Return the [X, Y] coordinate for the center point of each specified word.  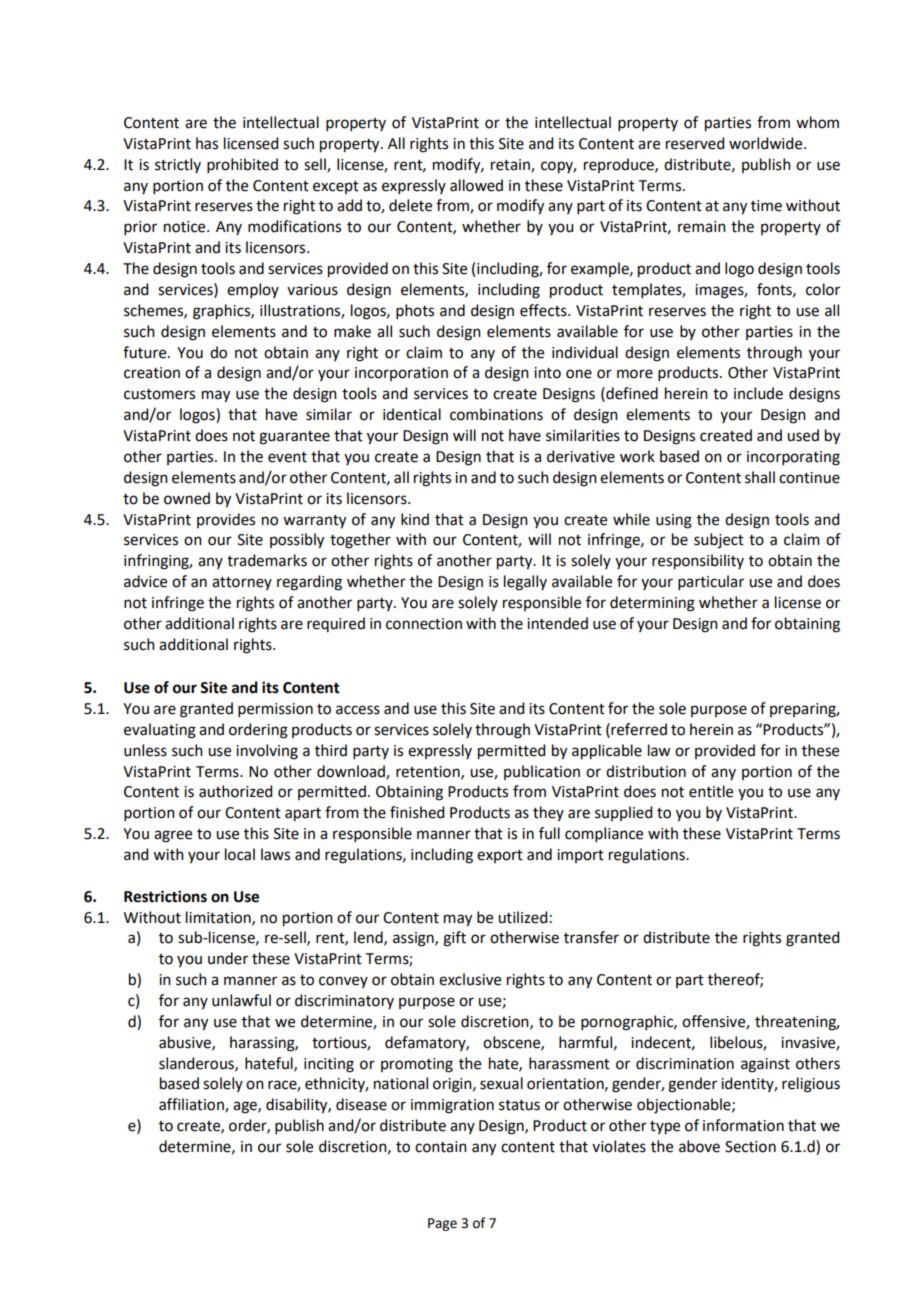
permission [275, 710]
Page [442, 1224]
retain [511, 165]
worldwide [767, 143]
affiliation [192, 1105]
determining [652, 604]
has [207, 143]
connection [424, 624]
